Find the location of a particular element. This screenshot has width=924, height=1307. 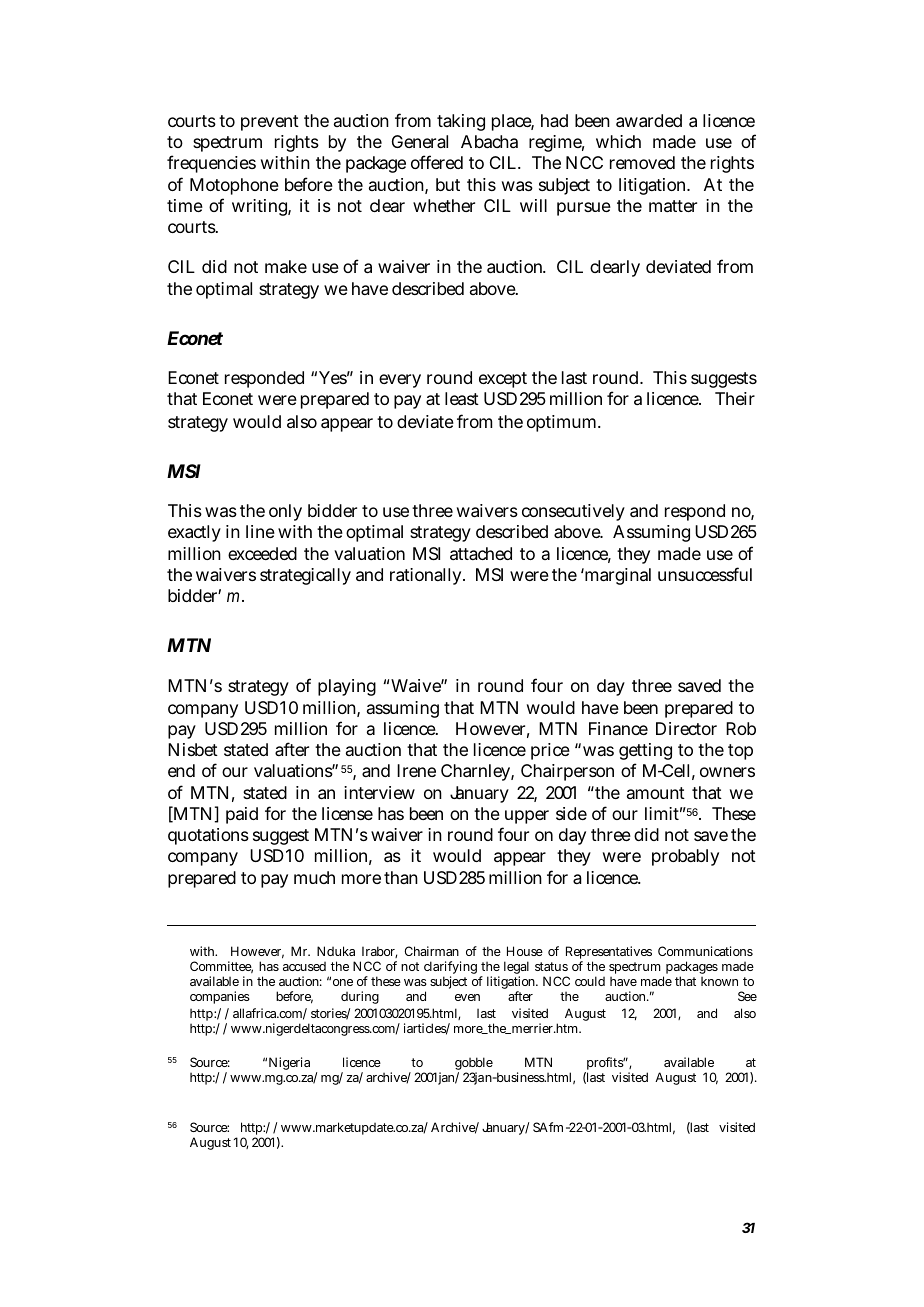

gobble is located at coordinates (474, 1065).
